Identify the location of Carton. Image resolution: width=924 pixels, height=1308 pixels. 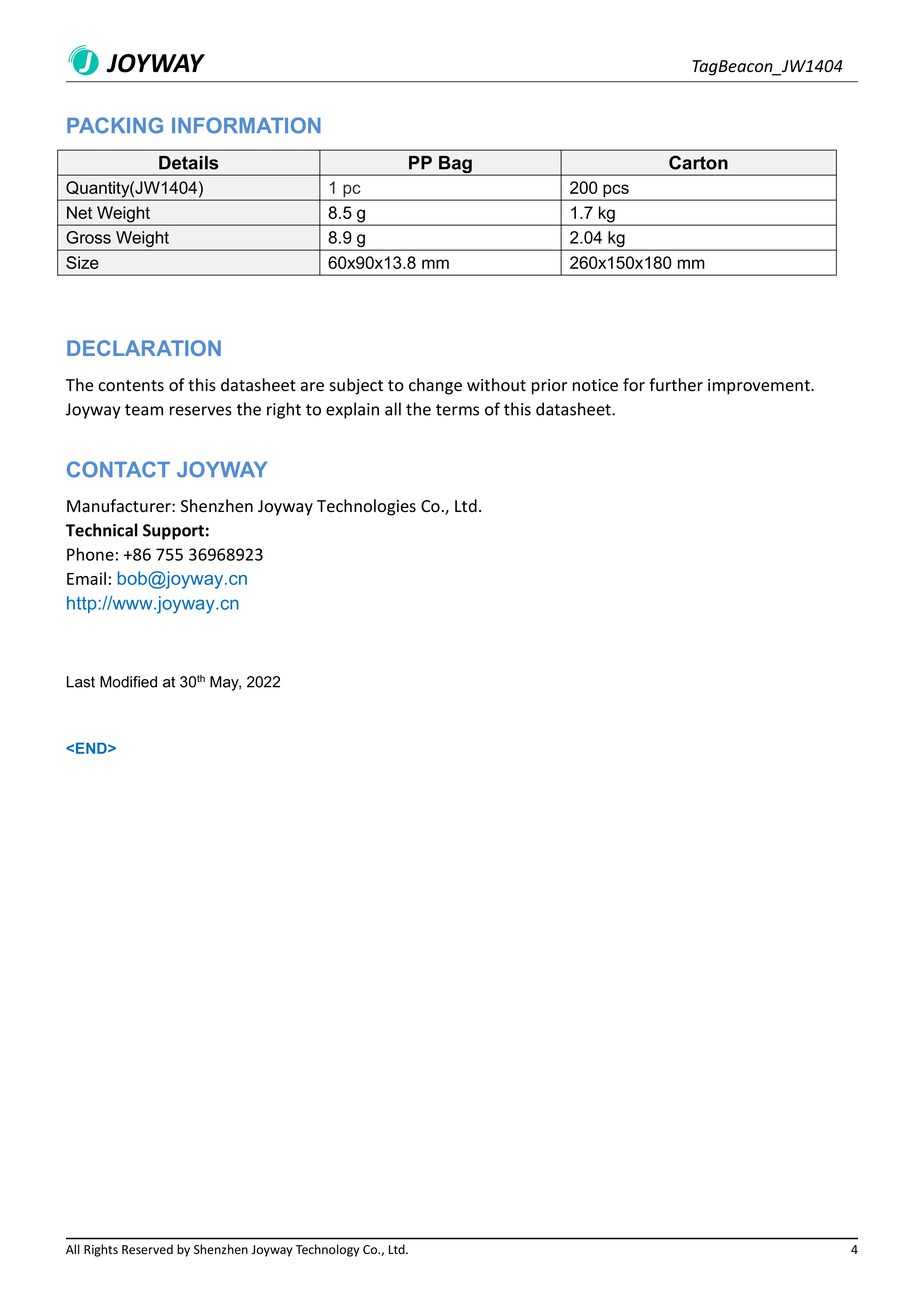
(698, 162).
